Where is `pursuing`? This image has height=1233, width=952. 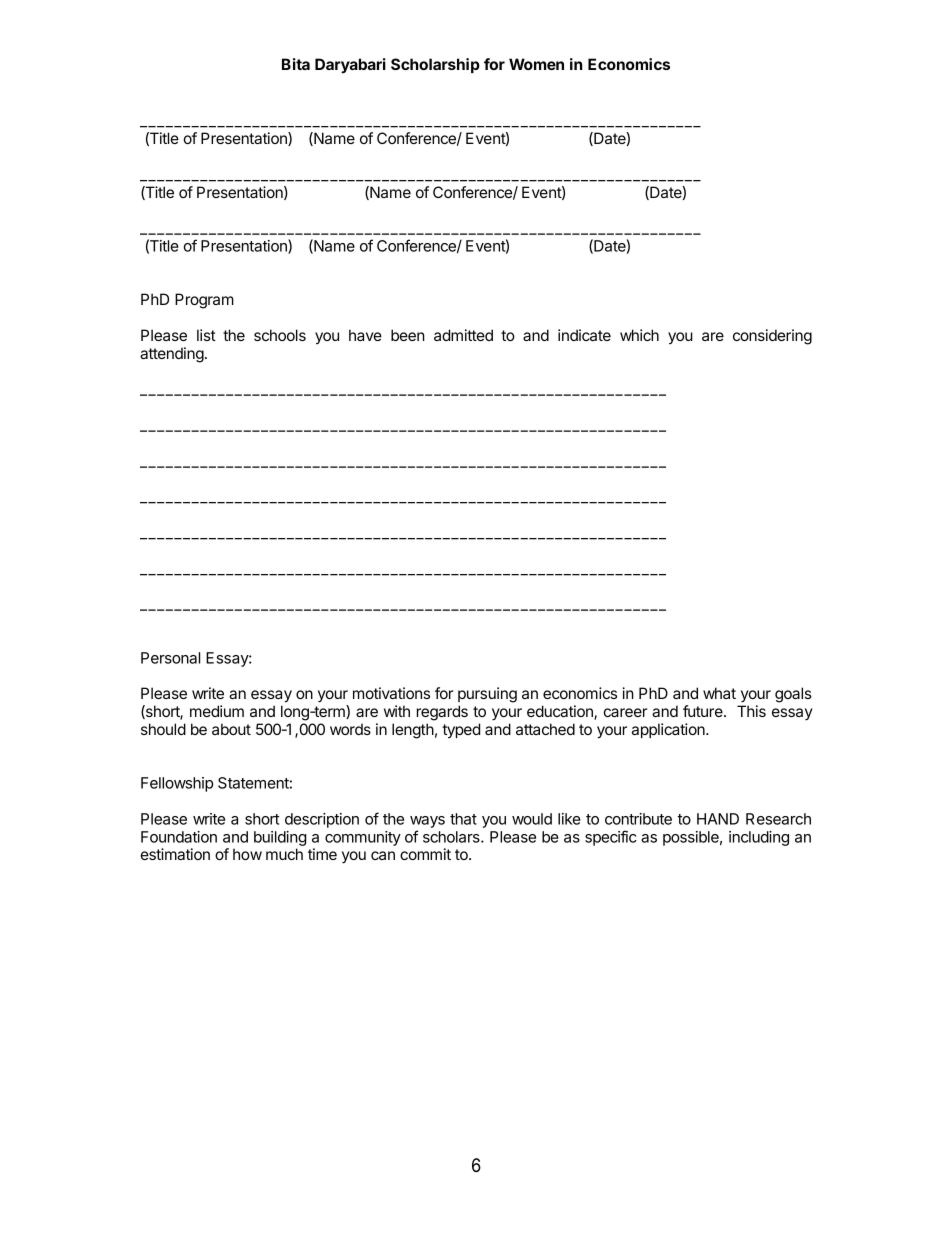
pursuing is located at coordinates (487, 695).
